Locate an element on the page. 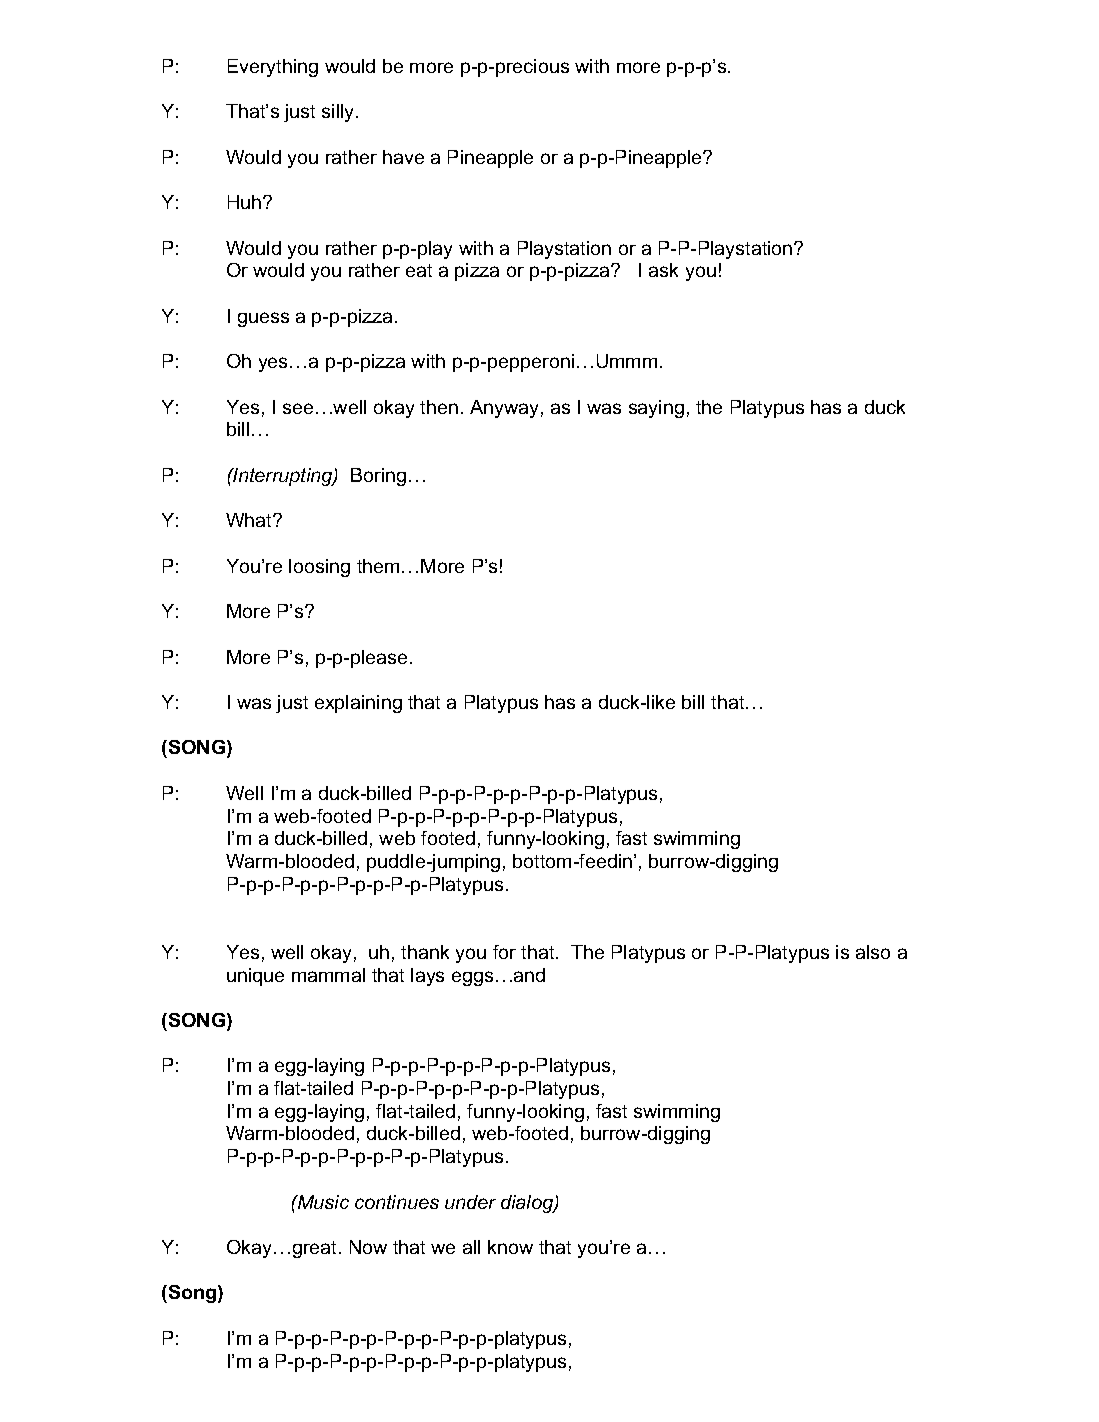  loosing is located at coordinates (319, 568).
